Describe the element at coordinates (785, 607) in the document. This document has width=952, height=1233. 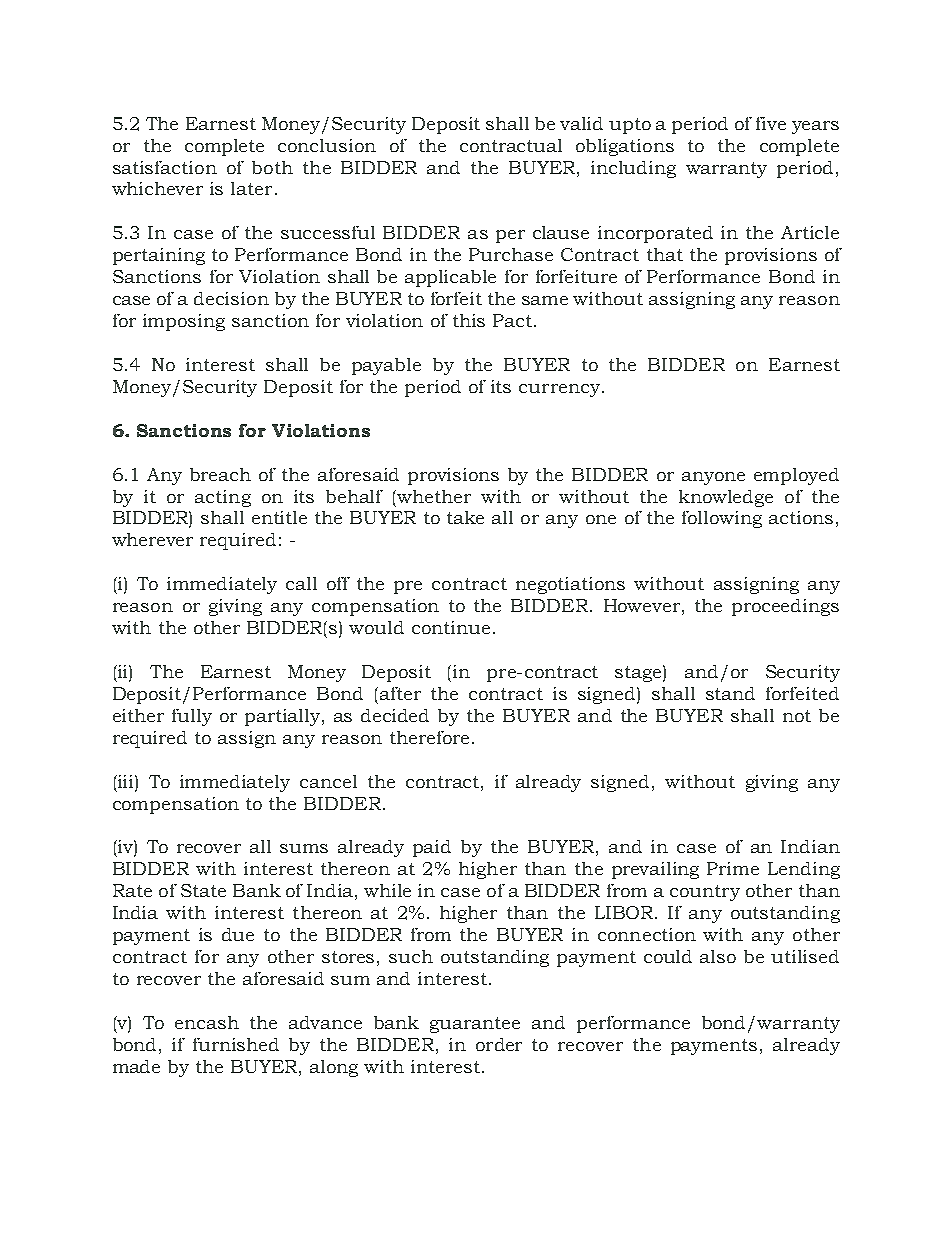
I see `proceedings` at that location.
